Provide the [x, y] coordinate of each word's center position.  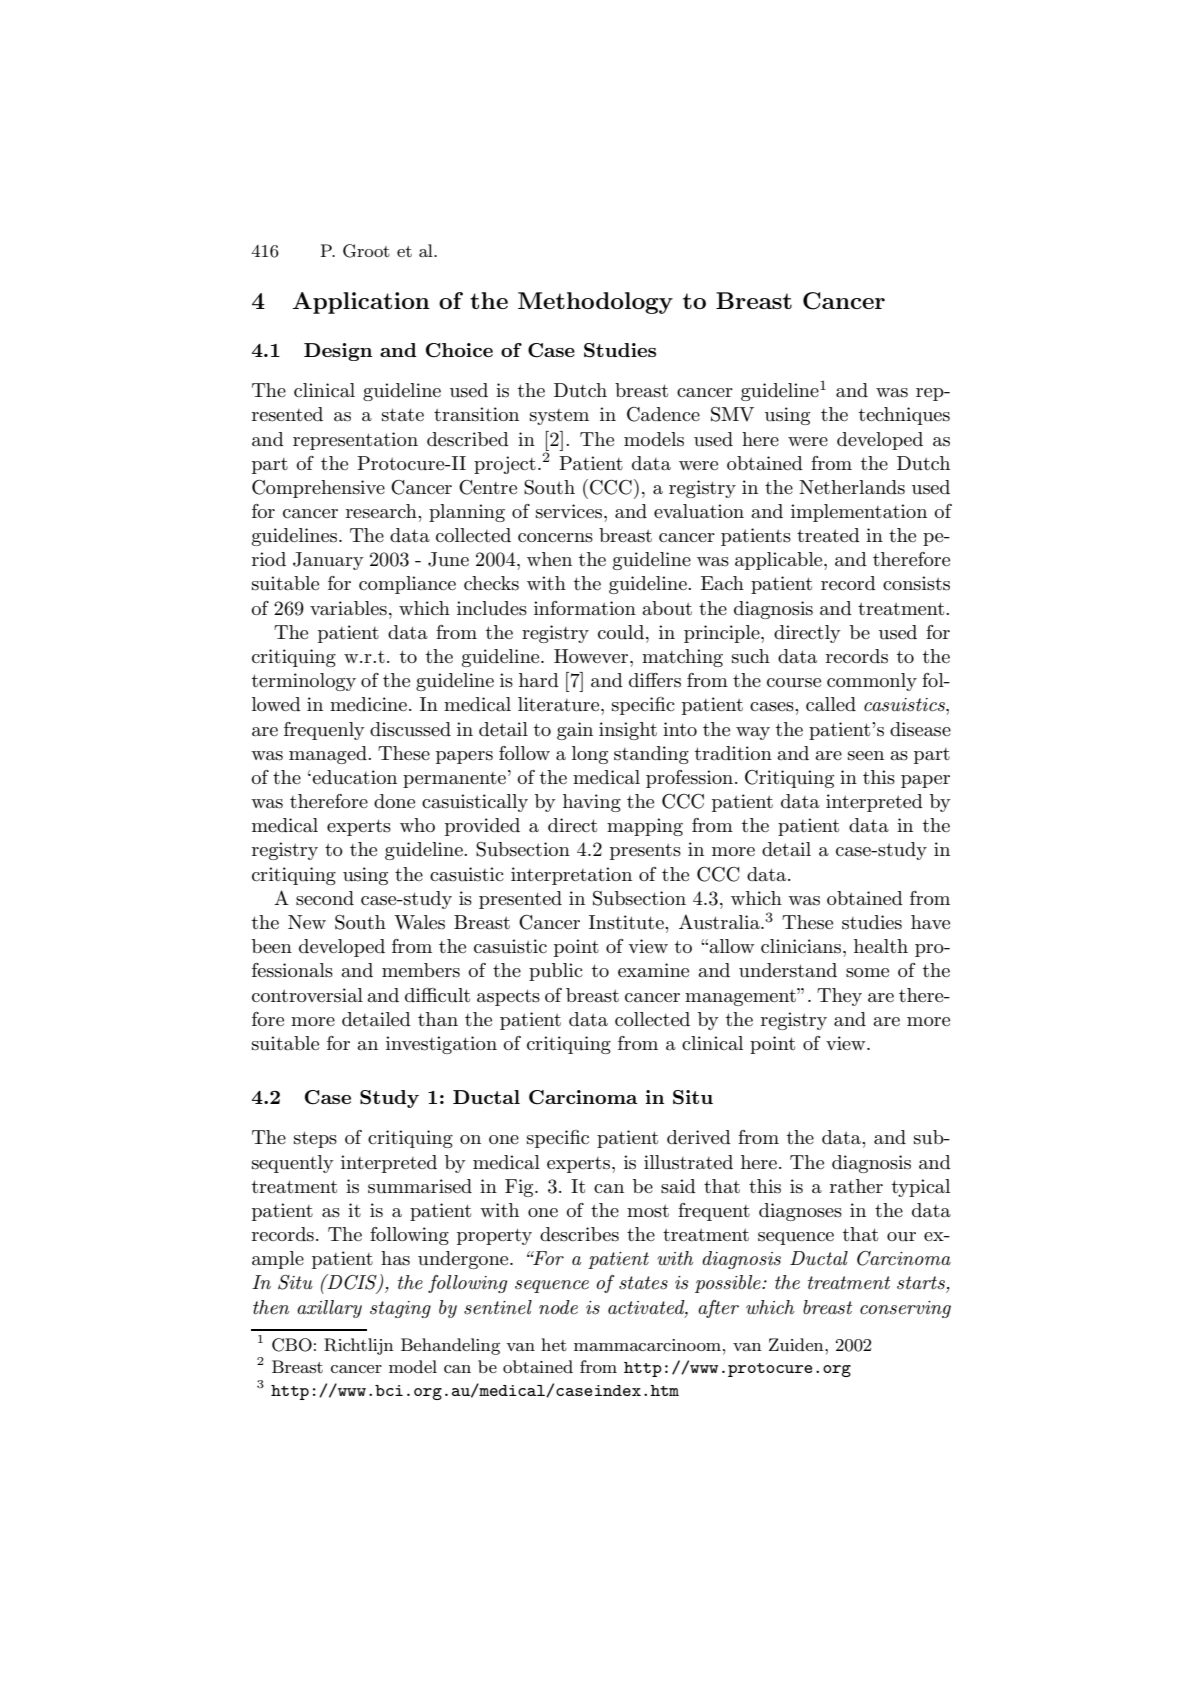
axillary [329, 1309]
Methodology [595, 303]
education [354, 777]
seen [866, 756]
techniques [904, 416]
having [592, 803]
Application [361, 303]
